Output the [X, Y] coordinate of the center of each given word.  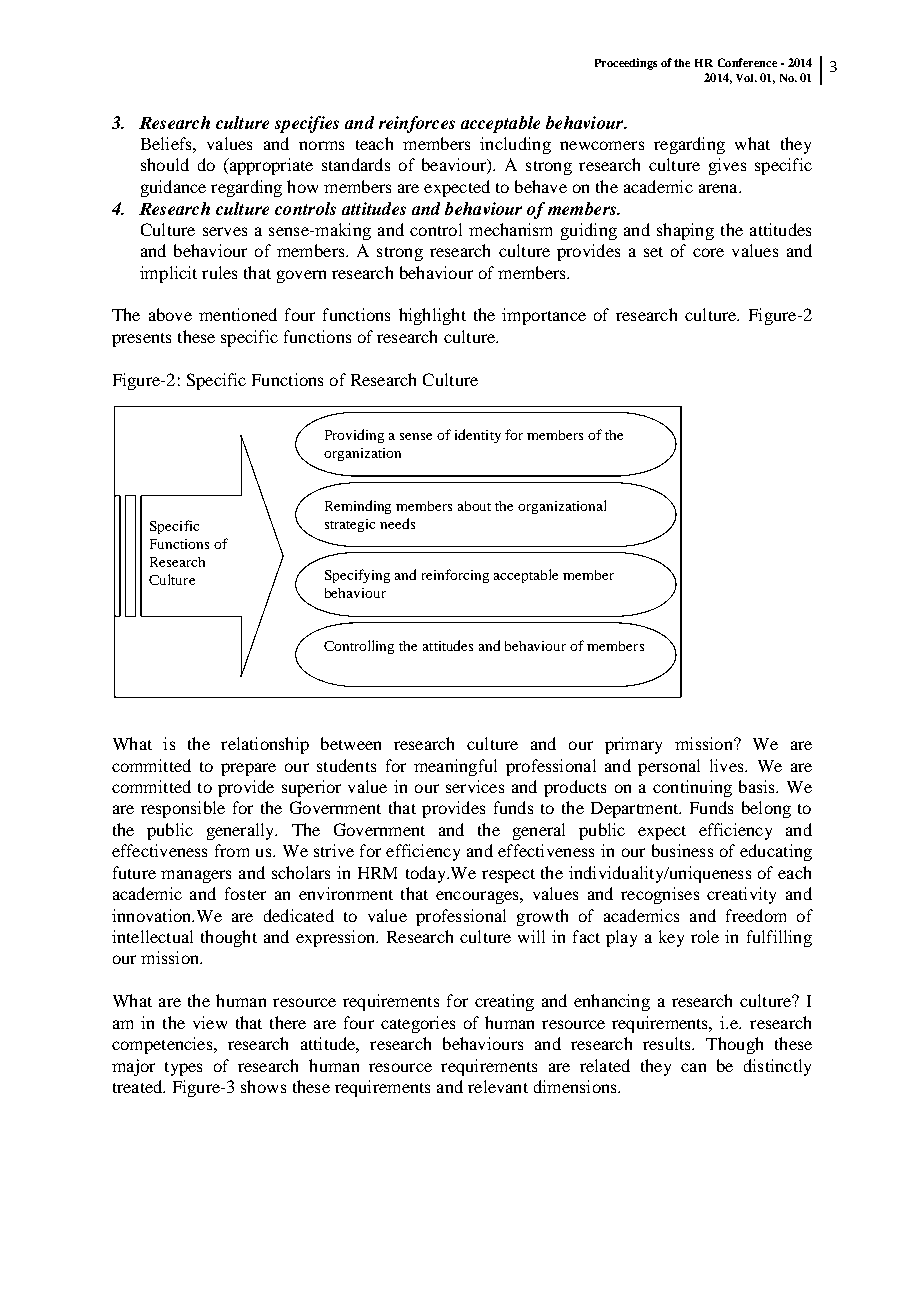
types [183, 1069]
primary [633, 745]
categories [418, 1024]
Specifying [357, 576]
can [693, 1067]
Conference [747, 62]
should [165, 164]
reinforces [417, 124]
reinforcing [455, 576]
